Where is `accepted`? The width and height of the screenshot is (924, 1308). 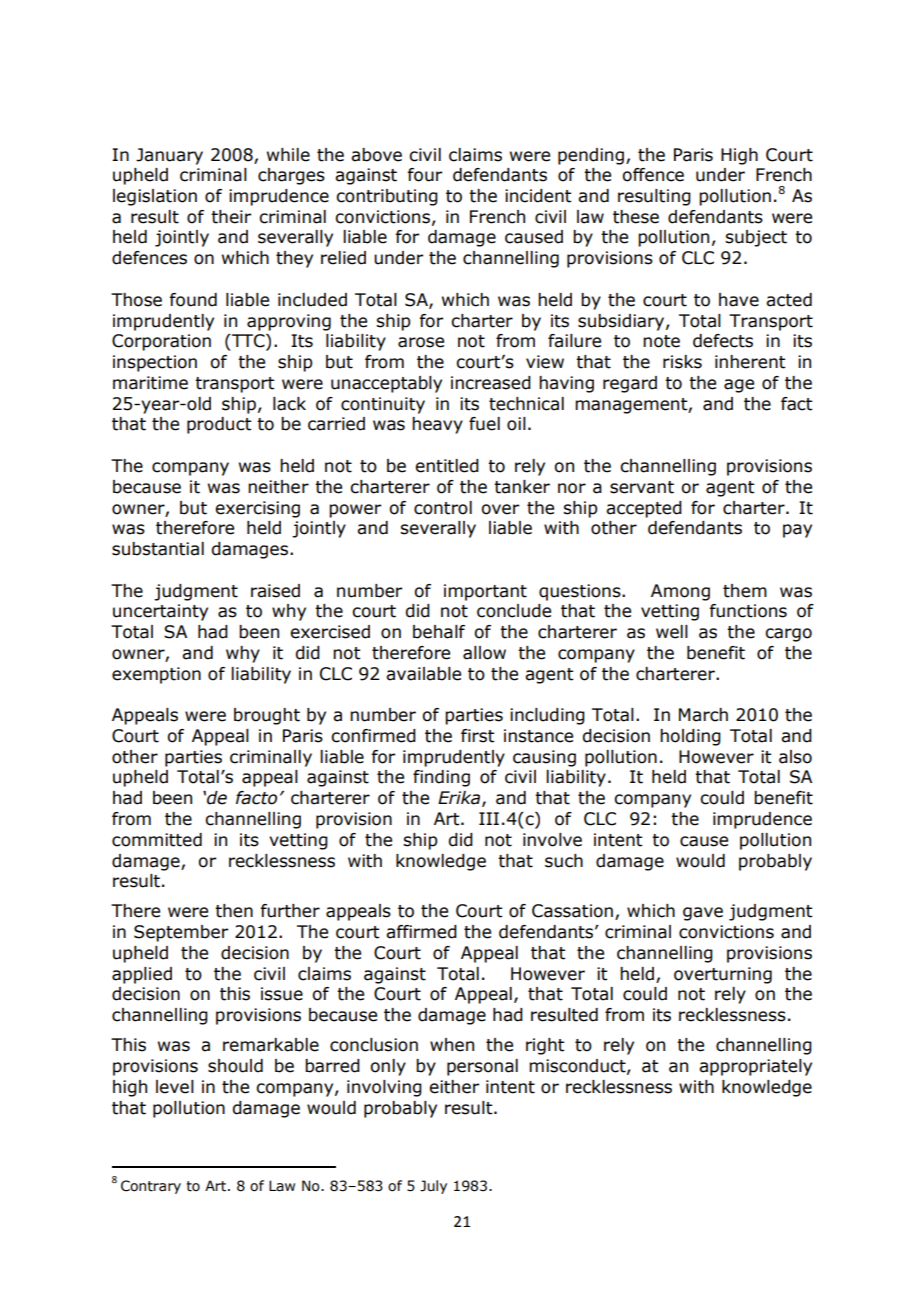 accepted is located at coordinates (644, 509).
